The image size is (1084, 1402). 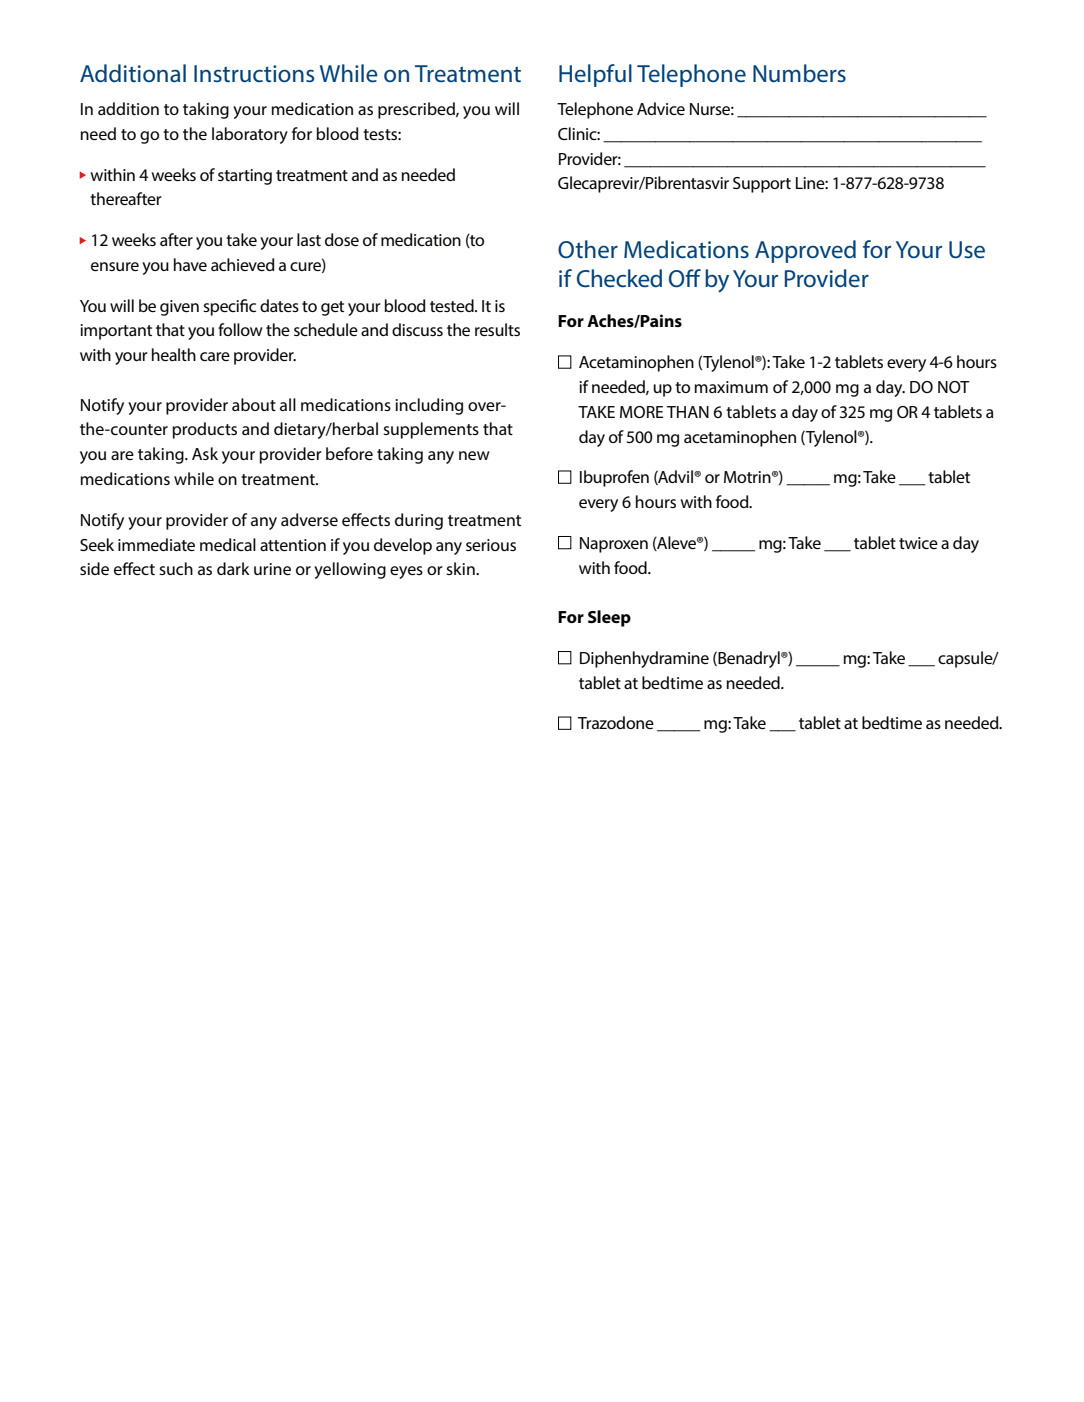 I want to click on starting, so click(x=245, y=177).
